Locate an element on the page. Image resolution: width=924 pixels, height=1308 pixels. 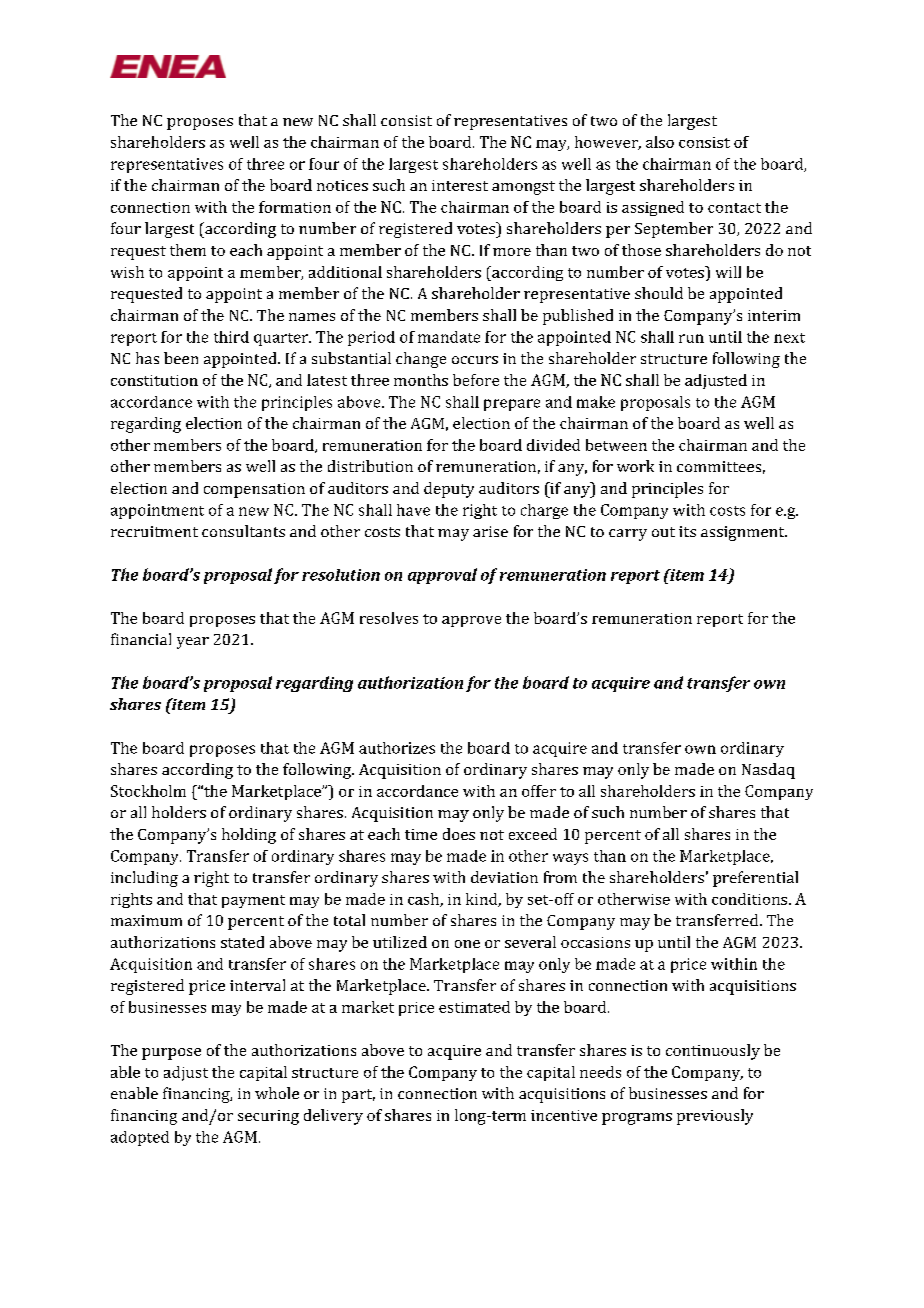
approve is located at coordinates (471, 621).
